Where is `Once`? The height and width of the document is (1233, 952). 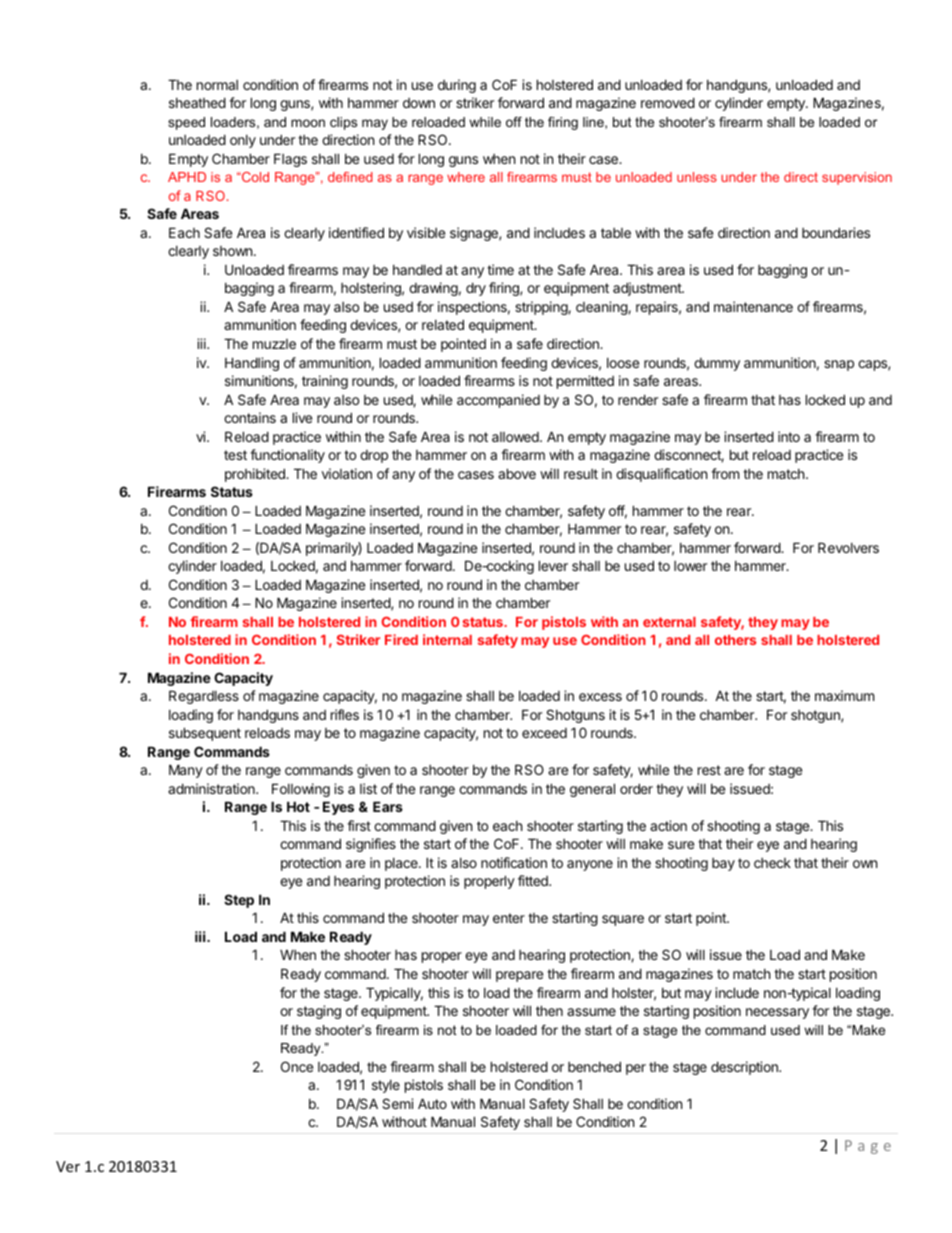 Once is located at coordinates (297, 1066).
